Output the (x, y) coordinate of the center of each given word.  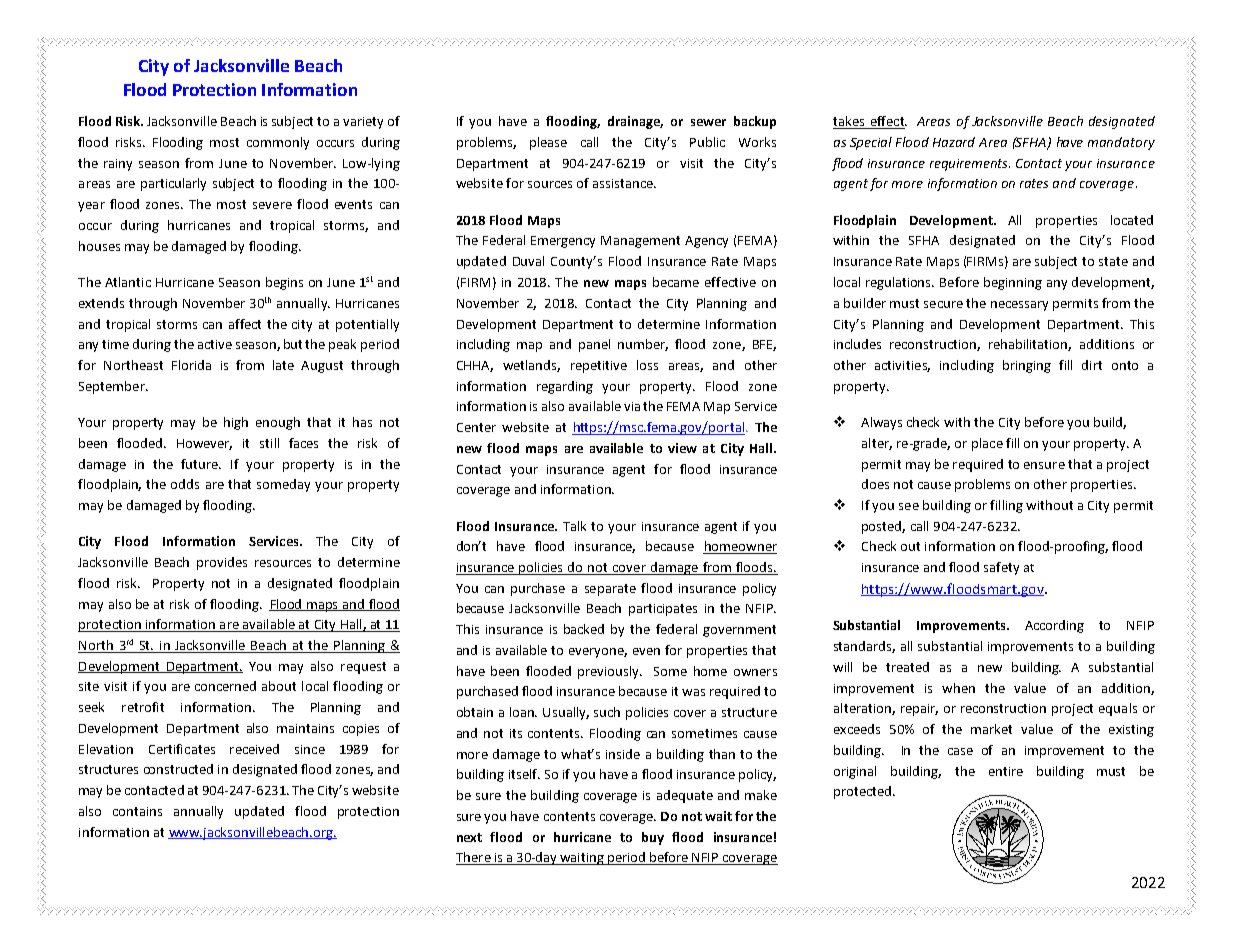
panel (594, 345)
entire (1006, 771)
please (548, 143)
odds (185, 484)
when (958, 688)
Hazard (954, 142)
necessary (1019, 306)
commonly (278, 143)
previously (609, 672)
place (987, 444)
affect (245, 324)
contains (137, 811)
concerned (225, 686)
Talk (574, 526)
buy (653, 838)
